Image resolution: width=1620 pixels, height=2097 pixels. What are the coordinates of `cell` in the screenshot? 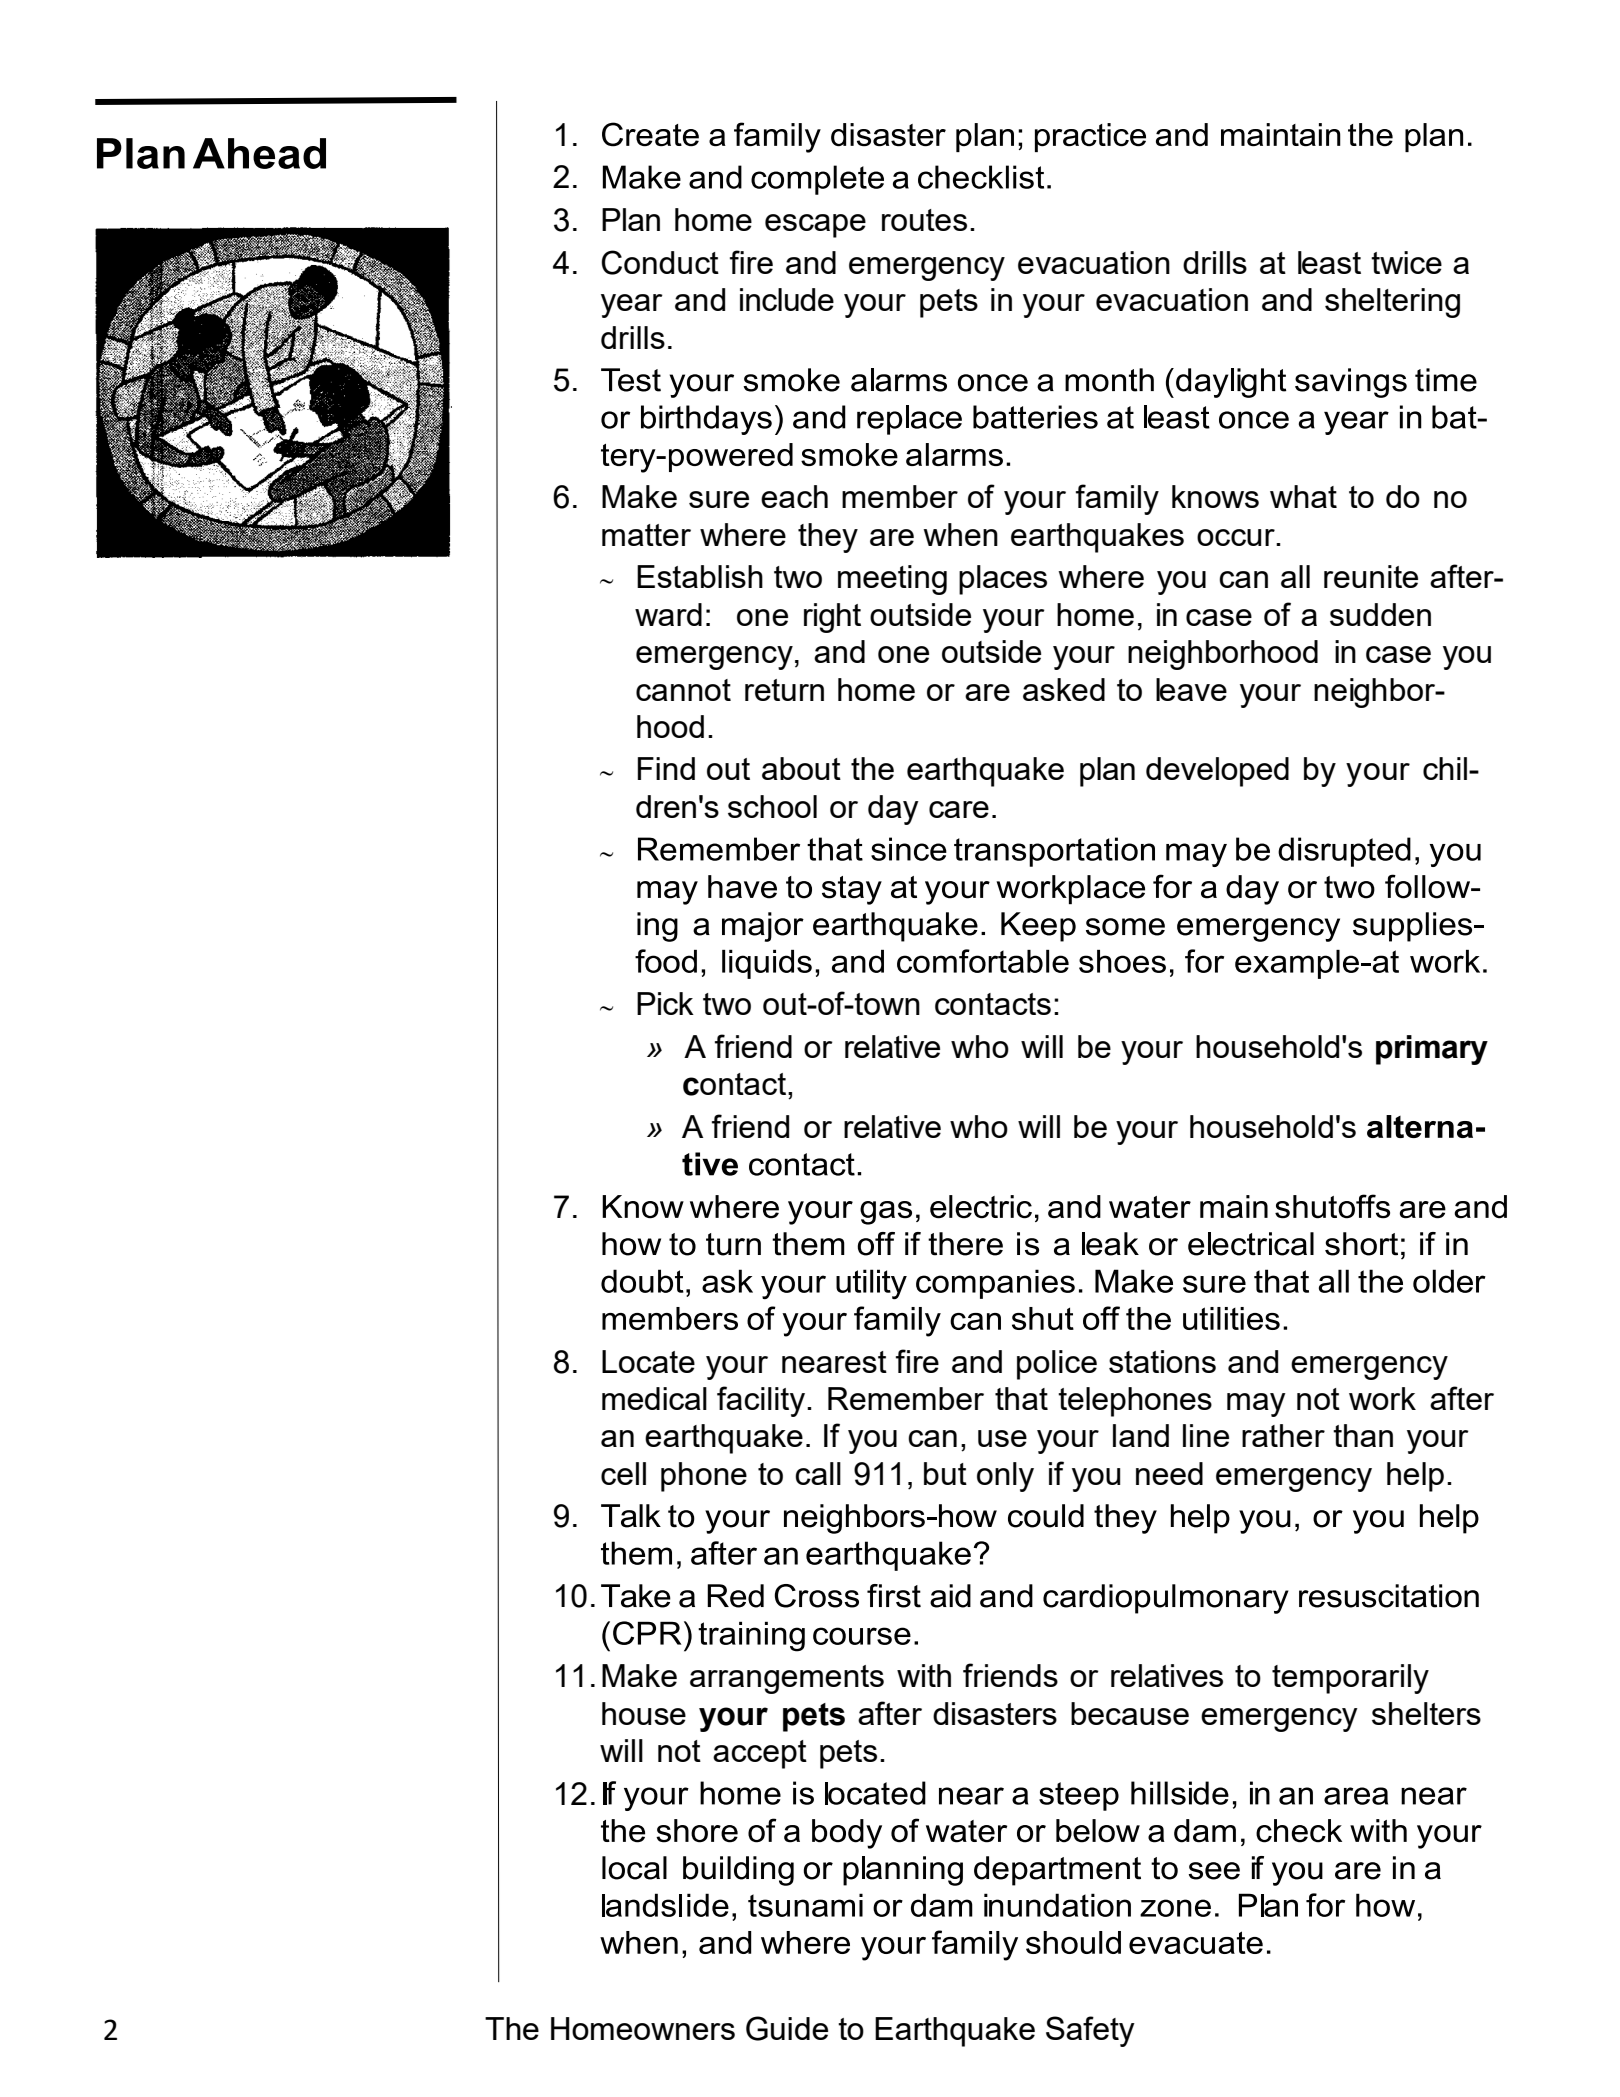 It's located at (623, 1473).
